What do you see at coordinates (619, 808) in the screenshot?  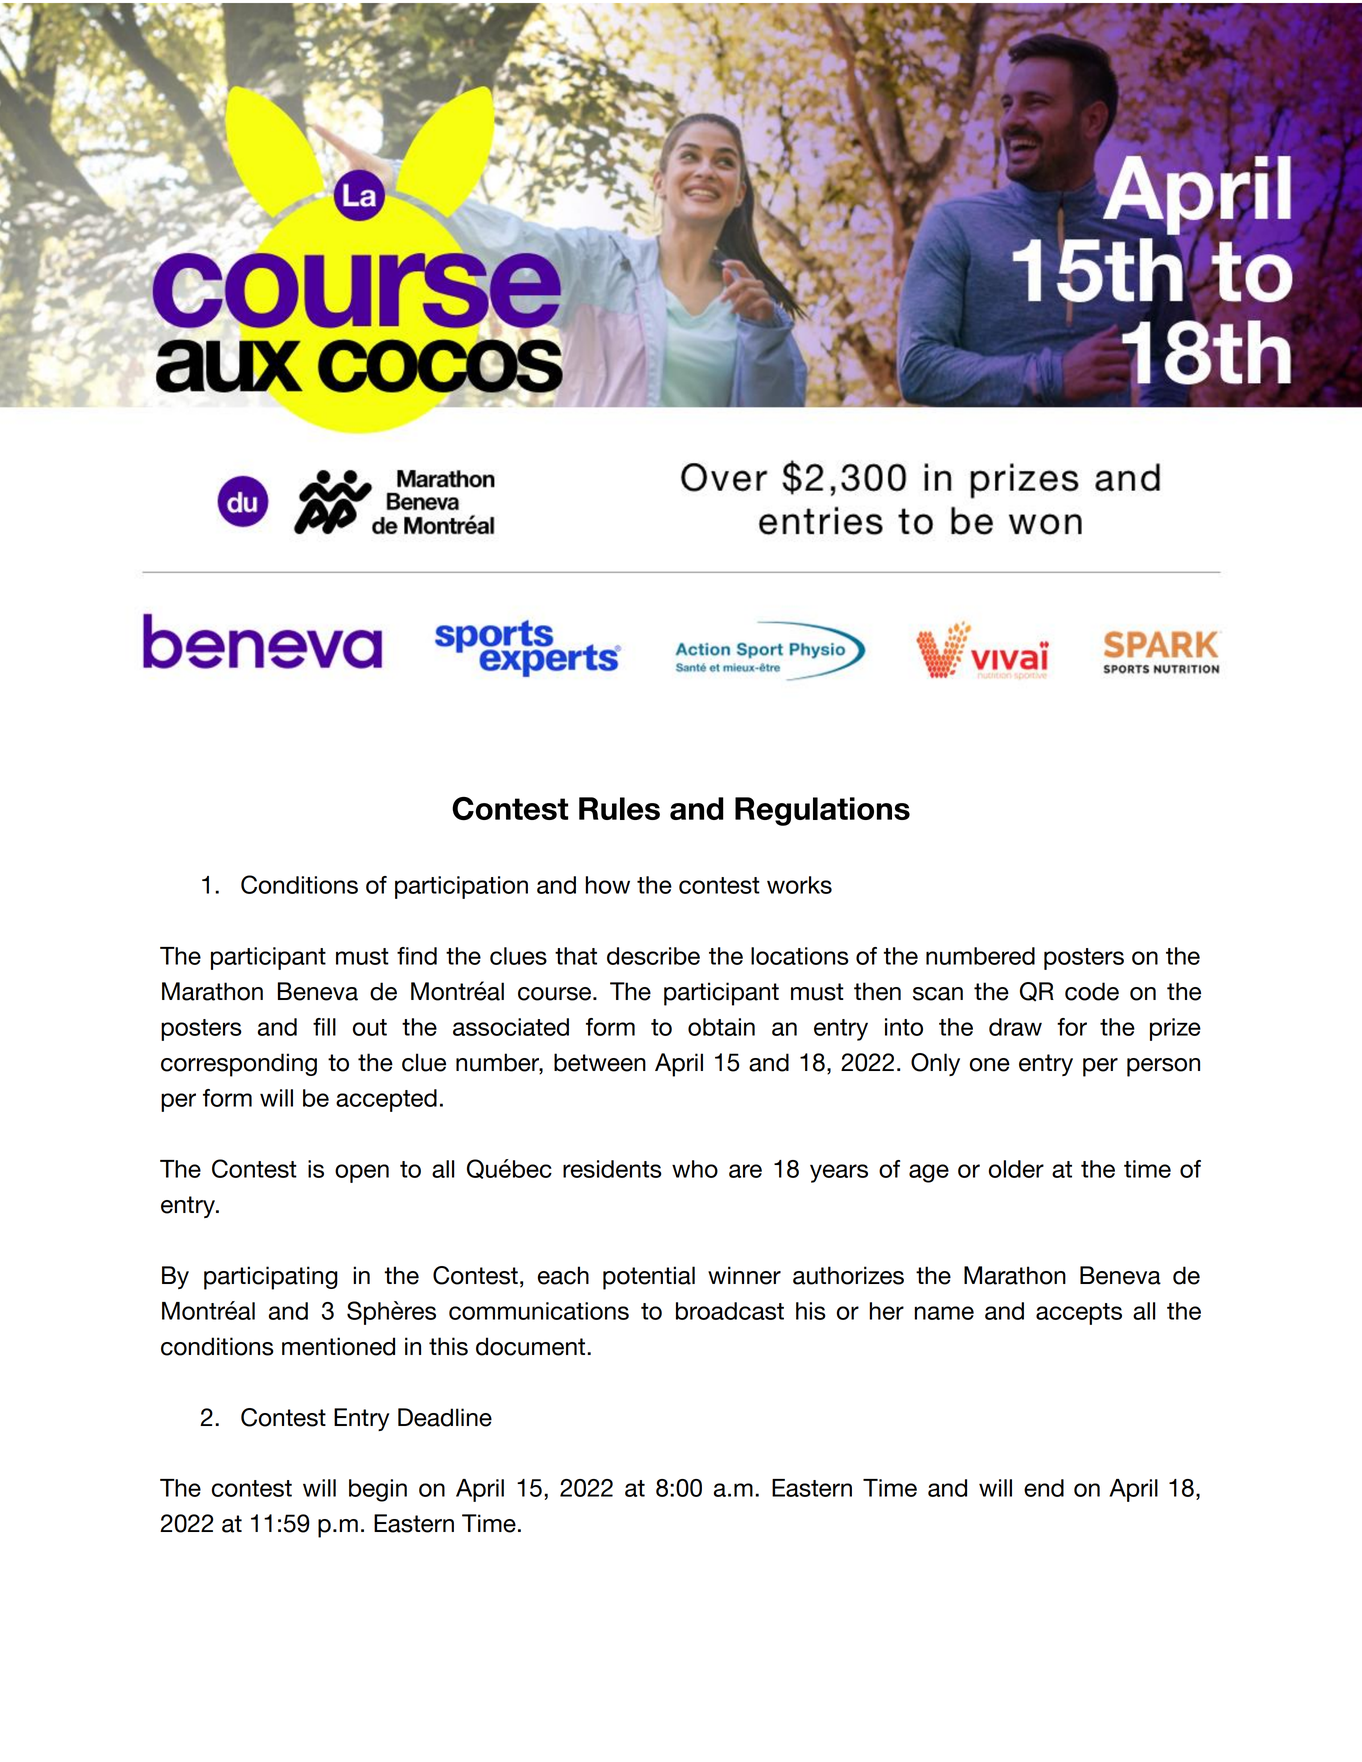 I see `Rules` at bounding box center [619, 808].
